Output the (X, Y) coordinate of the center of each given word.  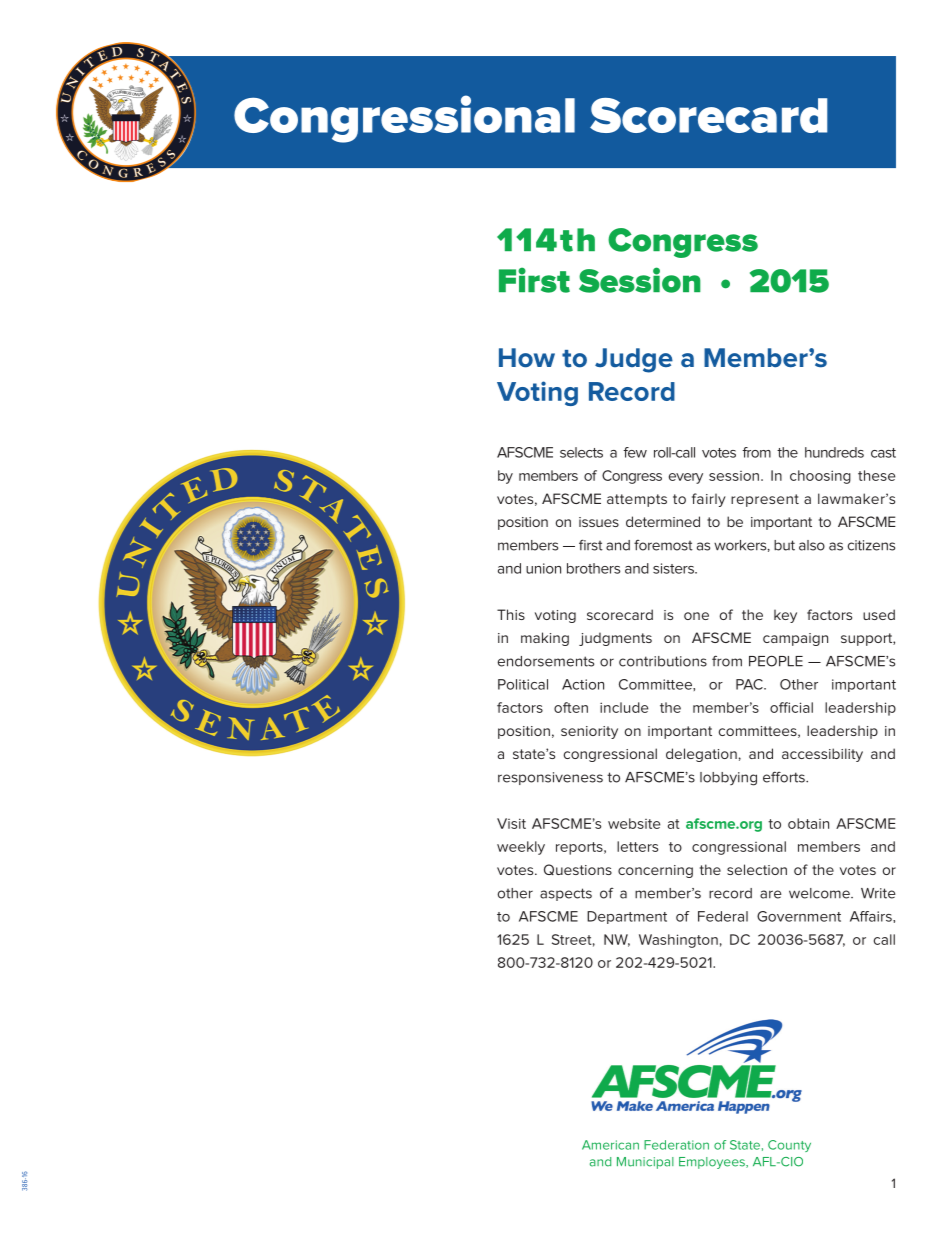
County (789, 1146)
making (545, 639)
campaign (795, 639)
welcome (820, 893)
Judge (634, 360)
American (610, 1145)
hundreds (834, 452)
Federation (676, 1145)
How (527, 358)
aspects (566, 894)
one (696, 616)
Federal (723, 916)
